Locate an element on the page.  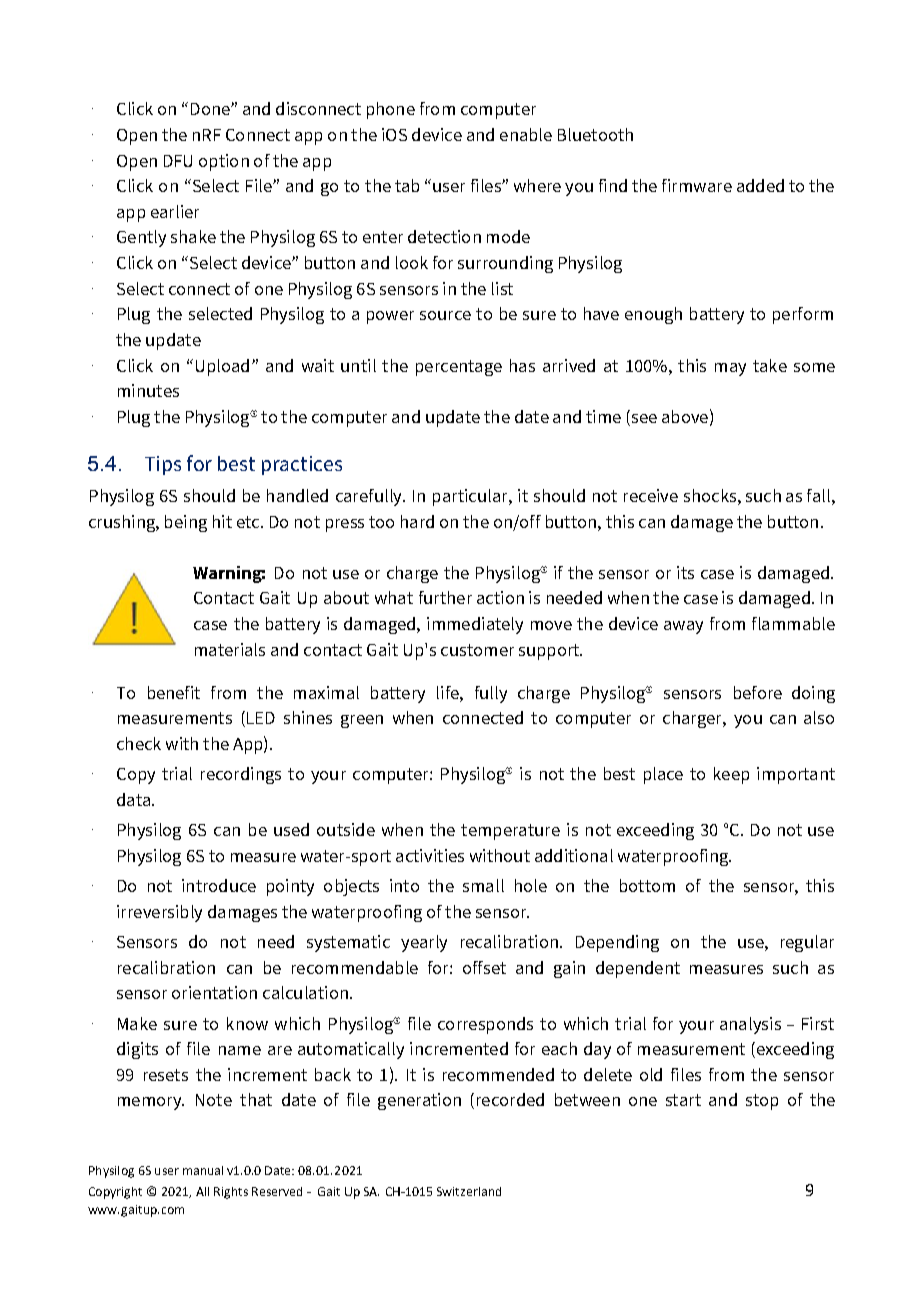
before is located at coordinates (758, 692).
